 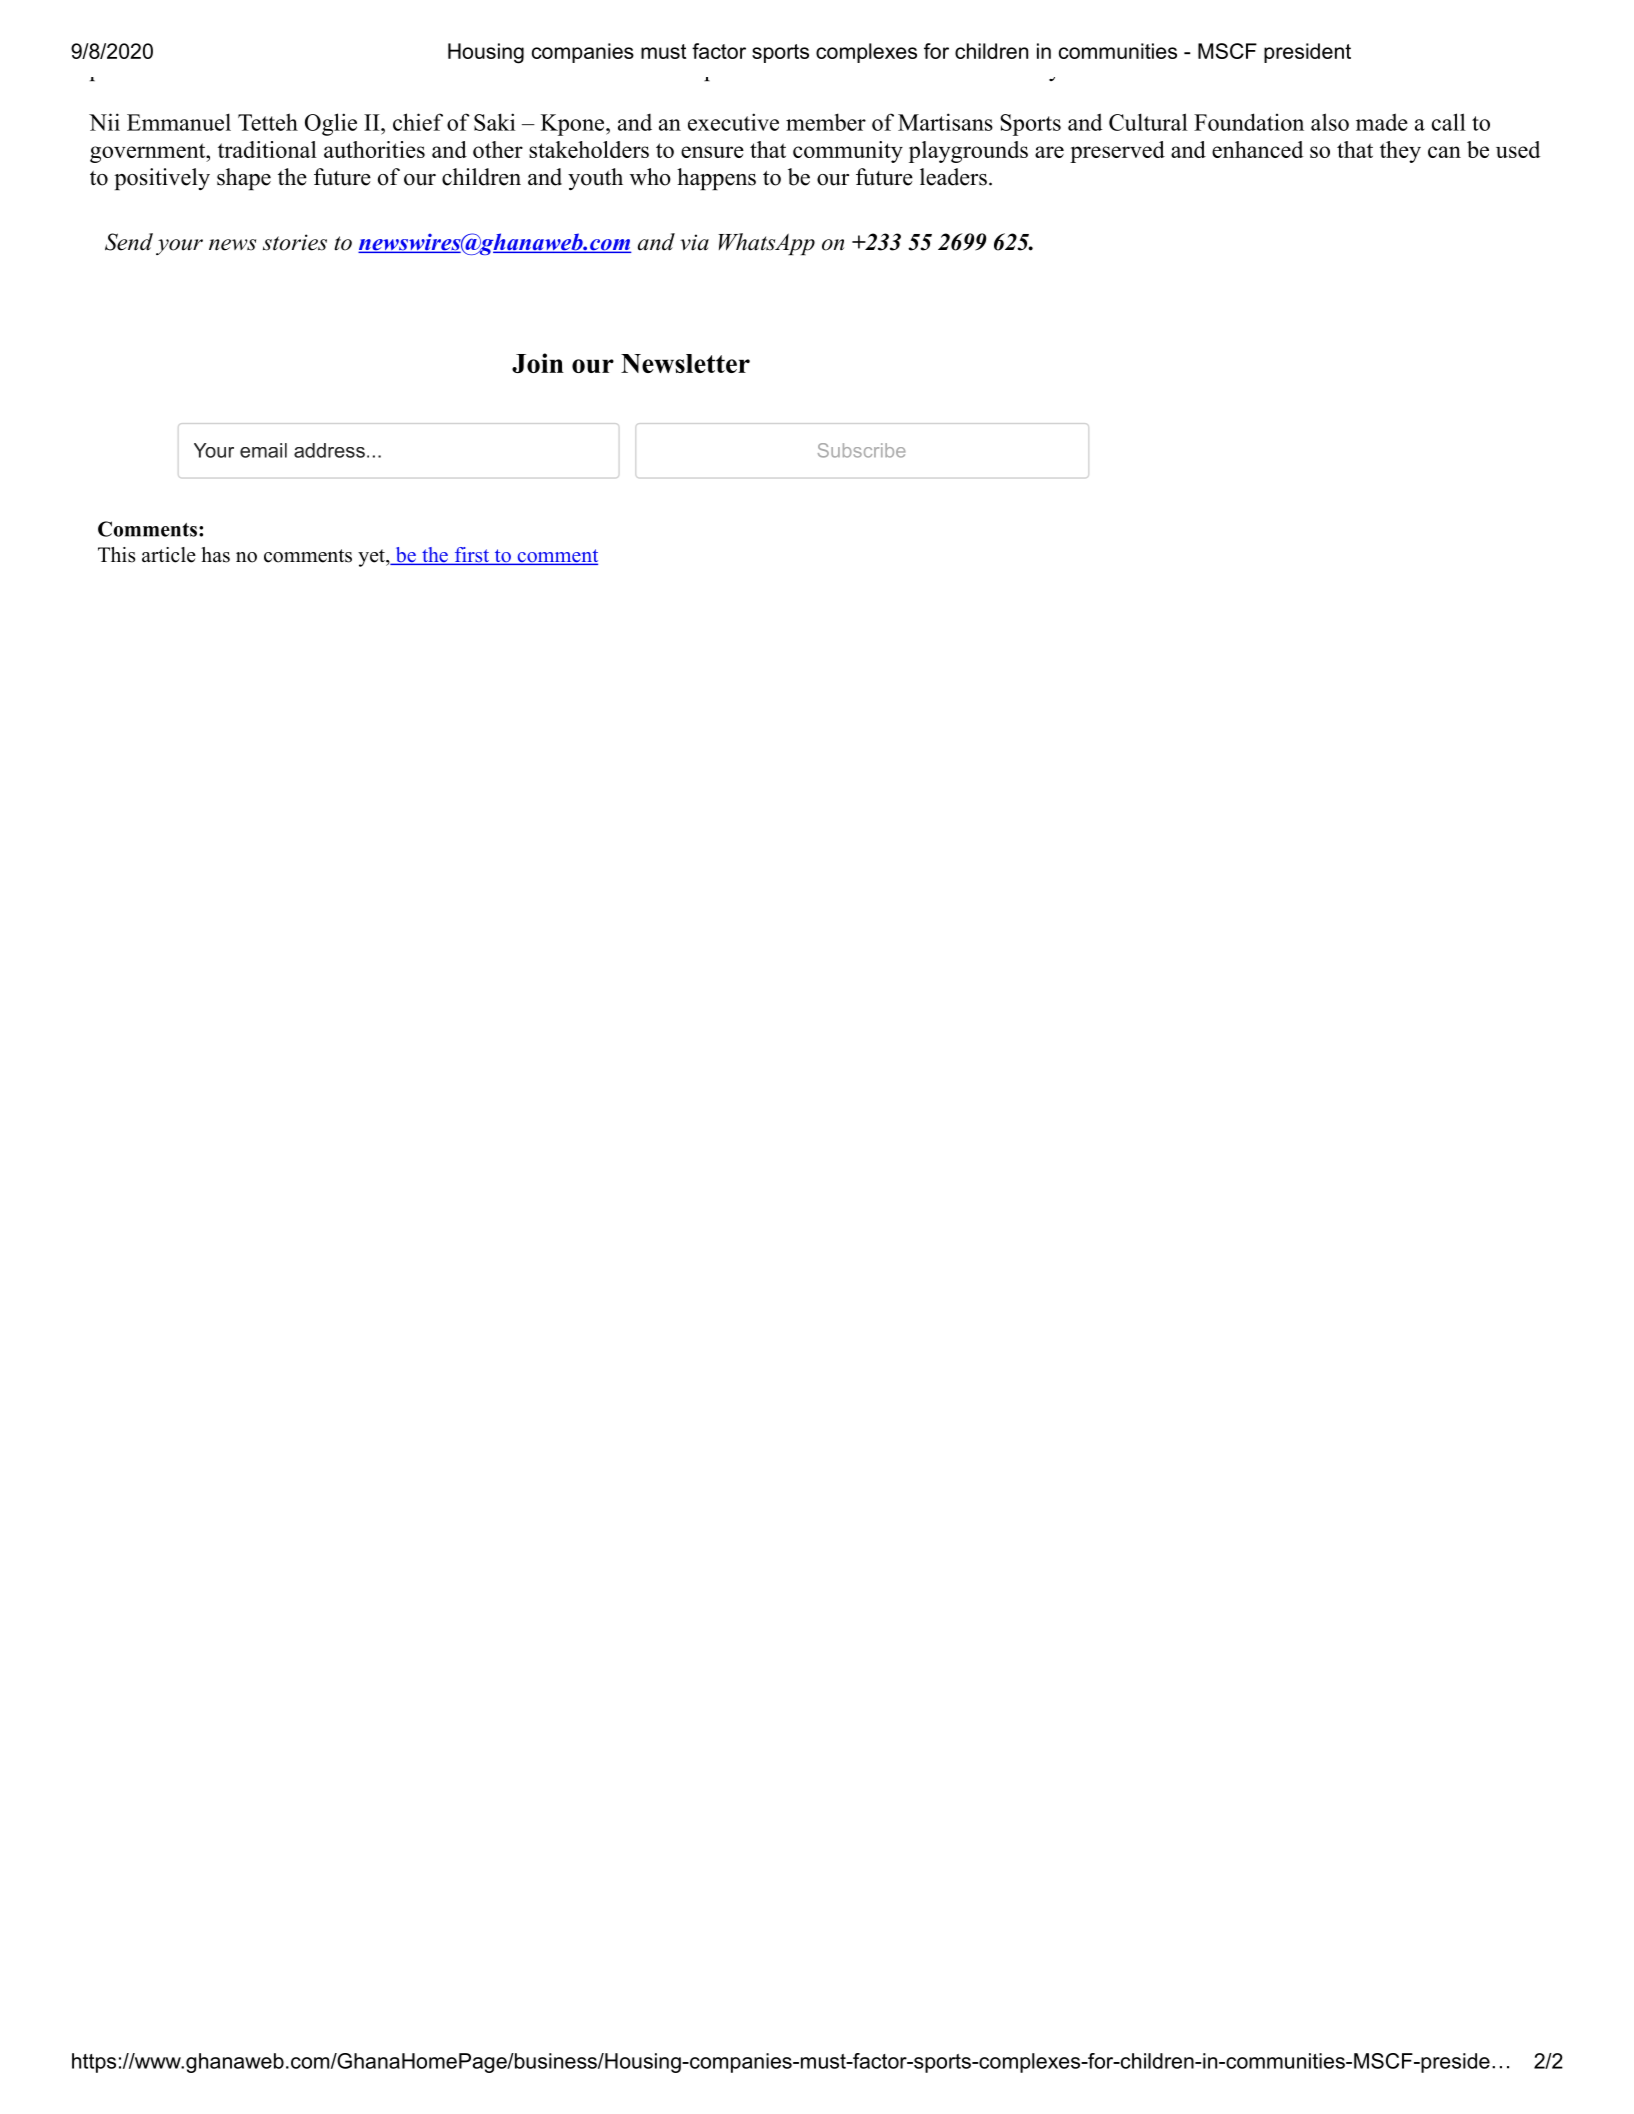 What do you see at coordinates (329, 450) in the screenshot?
I see `address` at bounding box center [329, 450].
